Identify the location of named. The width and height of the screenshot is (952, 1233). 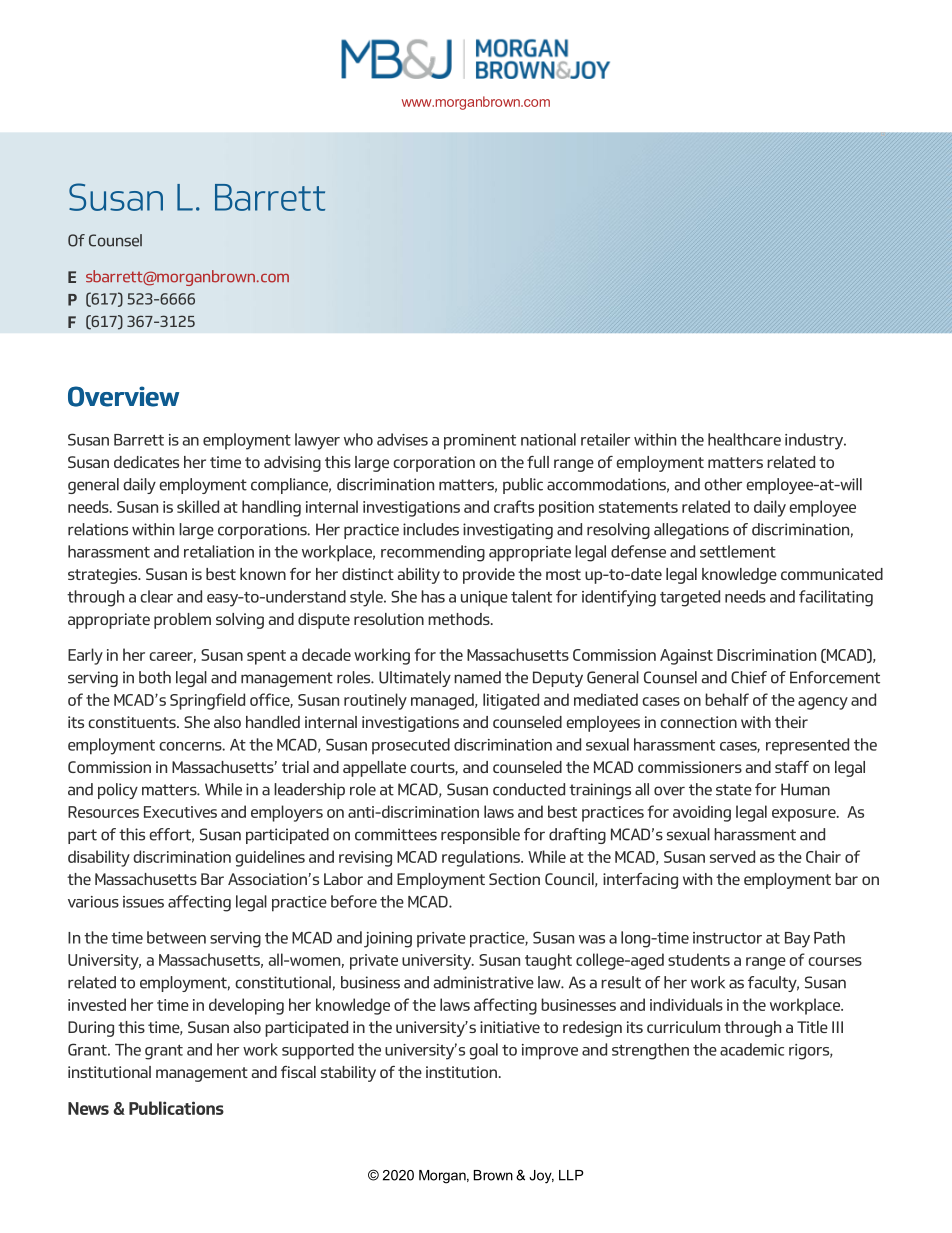
(477, 677).
